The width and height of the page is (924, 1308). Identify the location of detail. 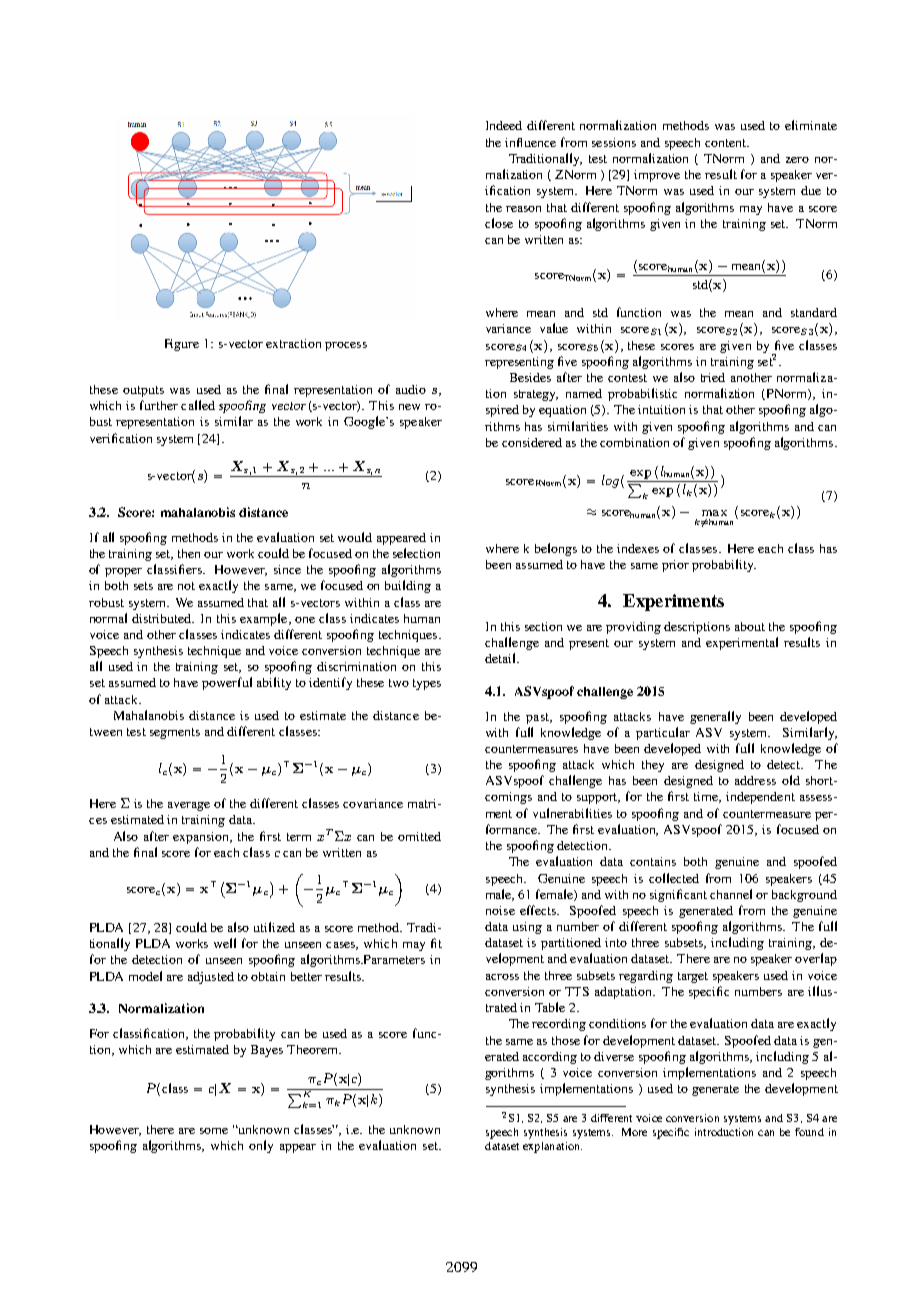
(502, 658).
